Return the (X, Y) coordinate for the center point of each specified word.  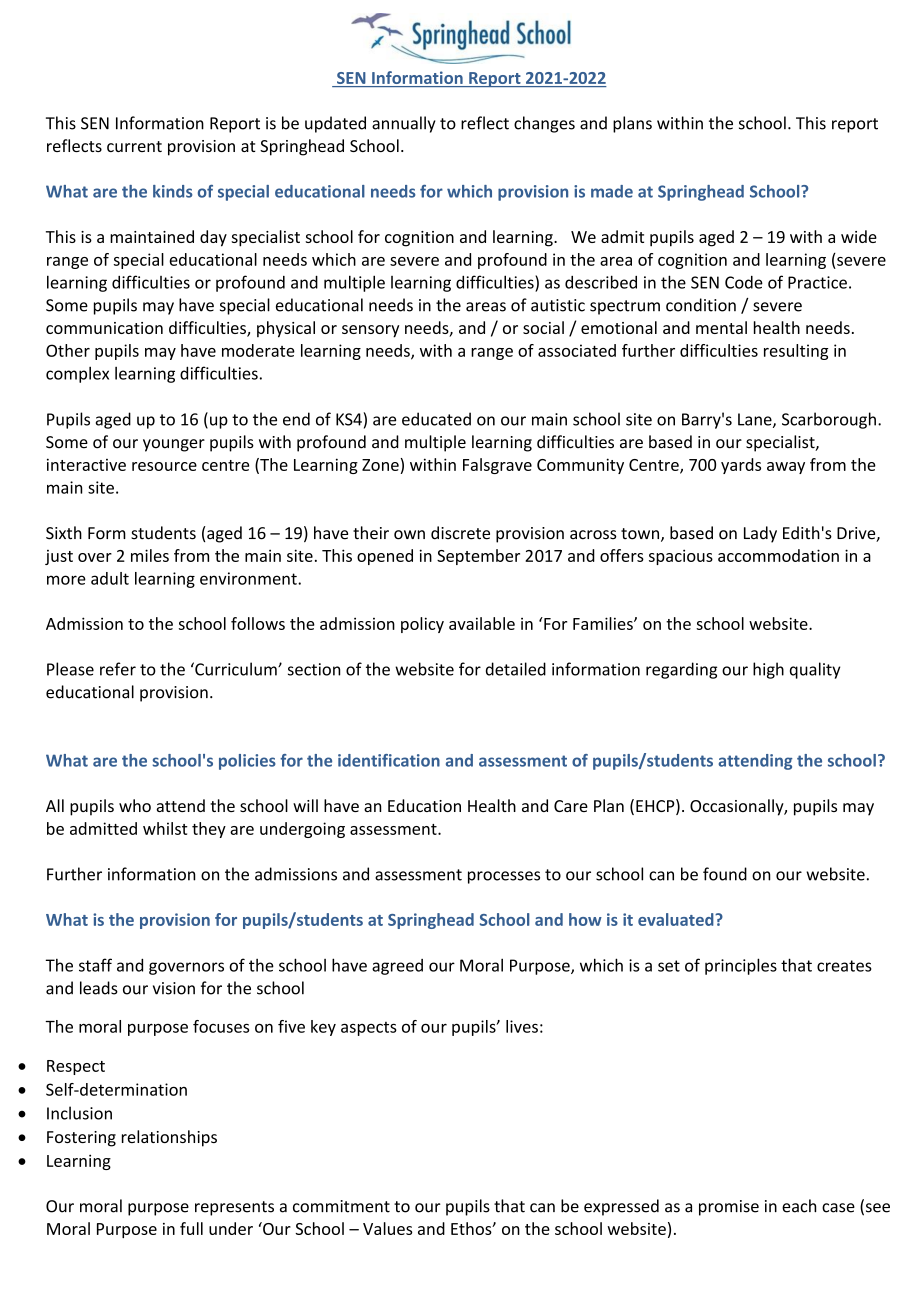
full (191, 1228)
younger (174, 445)
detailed (516, 669)
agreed (397, 967)
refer (118, 669)
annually (404, 124)
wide (859, 236)
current (134, 146)
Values (388, 1228)
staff (95, 965)
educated (436, 419)
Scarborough (829, 420)
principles (741, 966)
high (768, 670)
